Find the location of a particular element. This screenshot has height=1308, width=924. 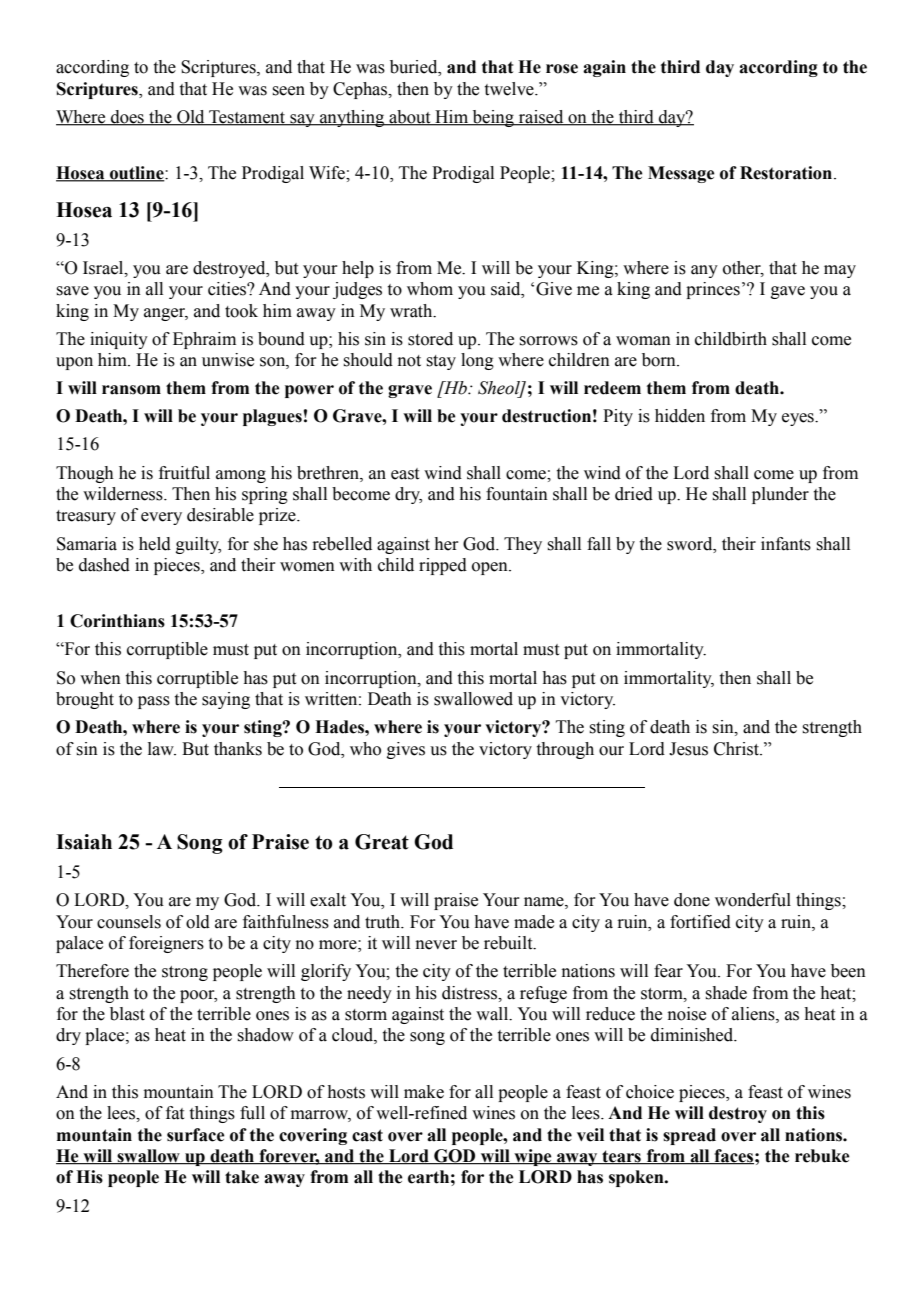

being is located at coordinates (493, 118).
